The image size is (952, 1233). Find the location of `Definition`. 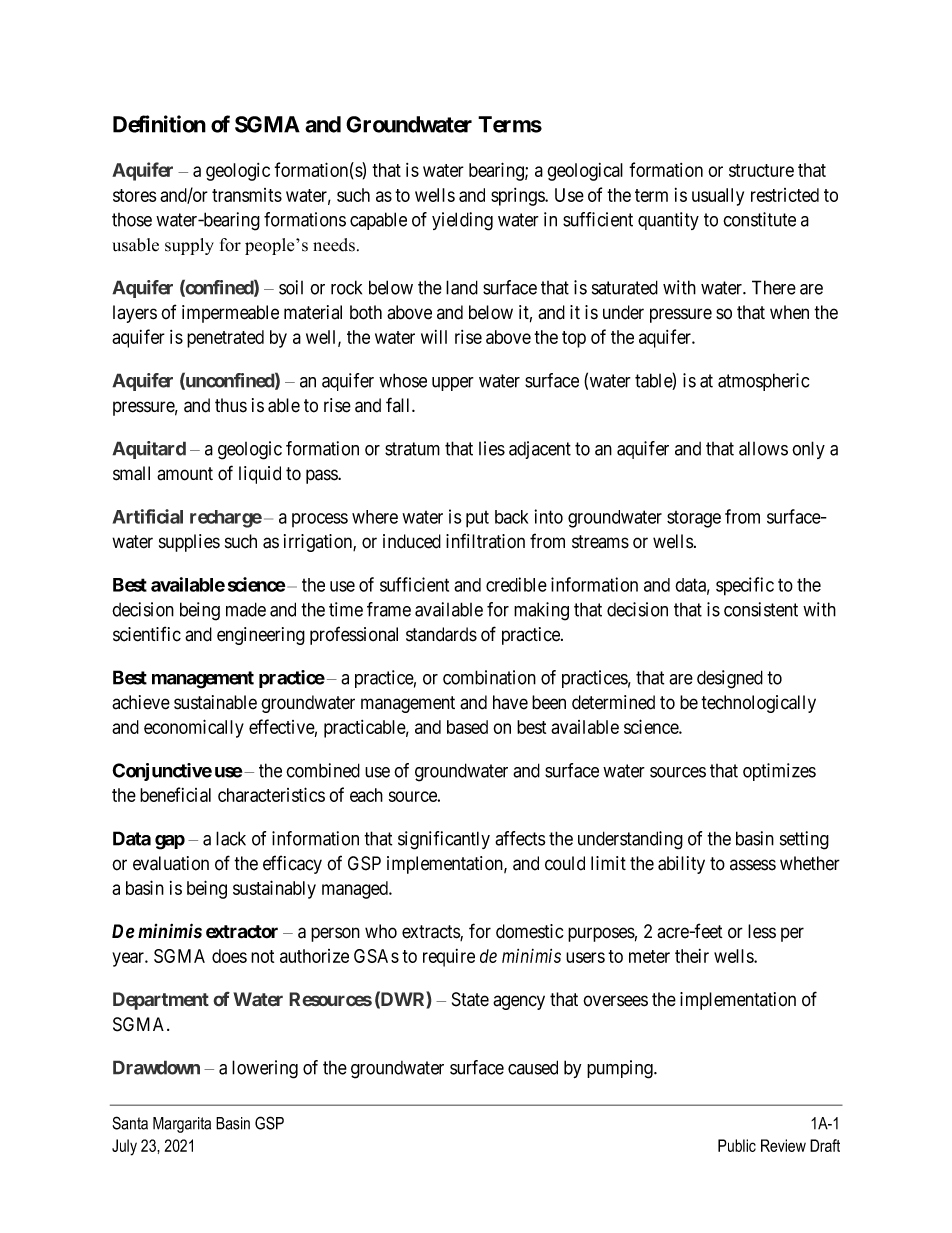

Definition is located at coordinates (159, 124).
